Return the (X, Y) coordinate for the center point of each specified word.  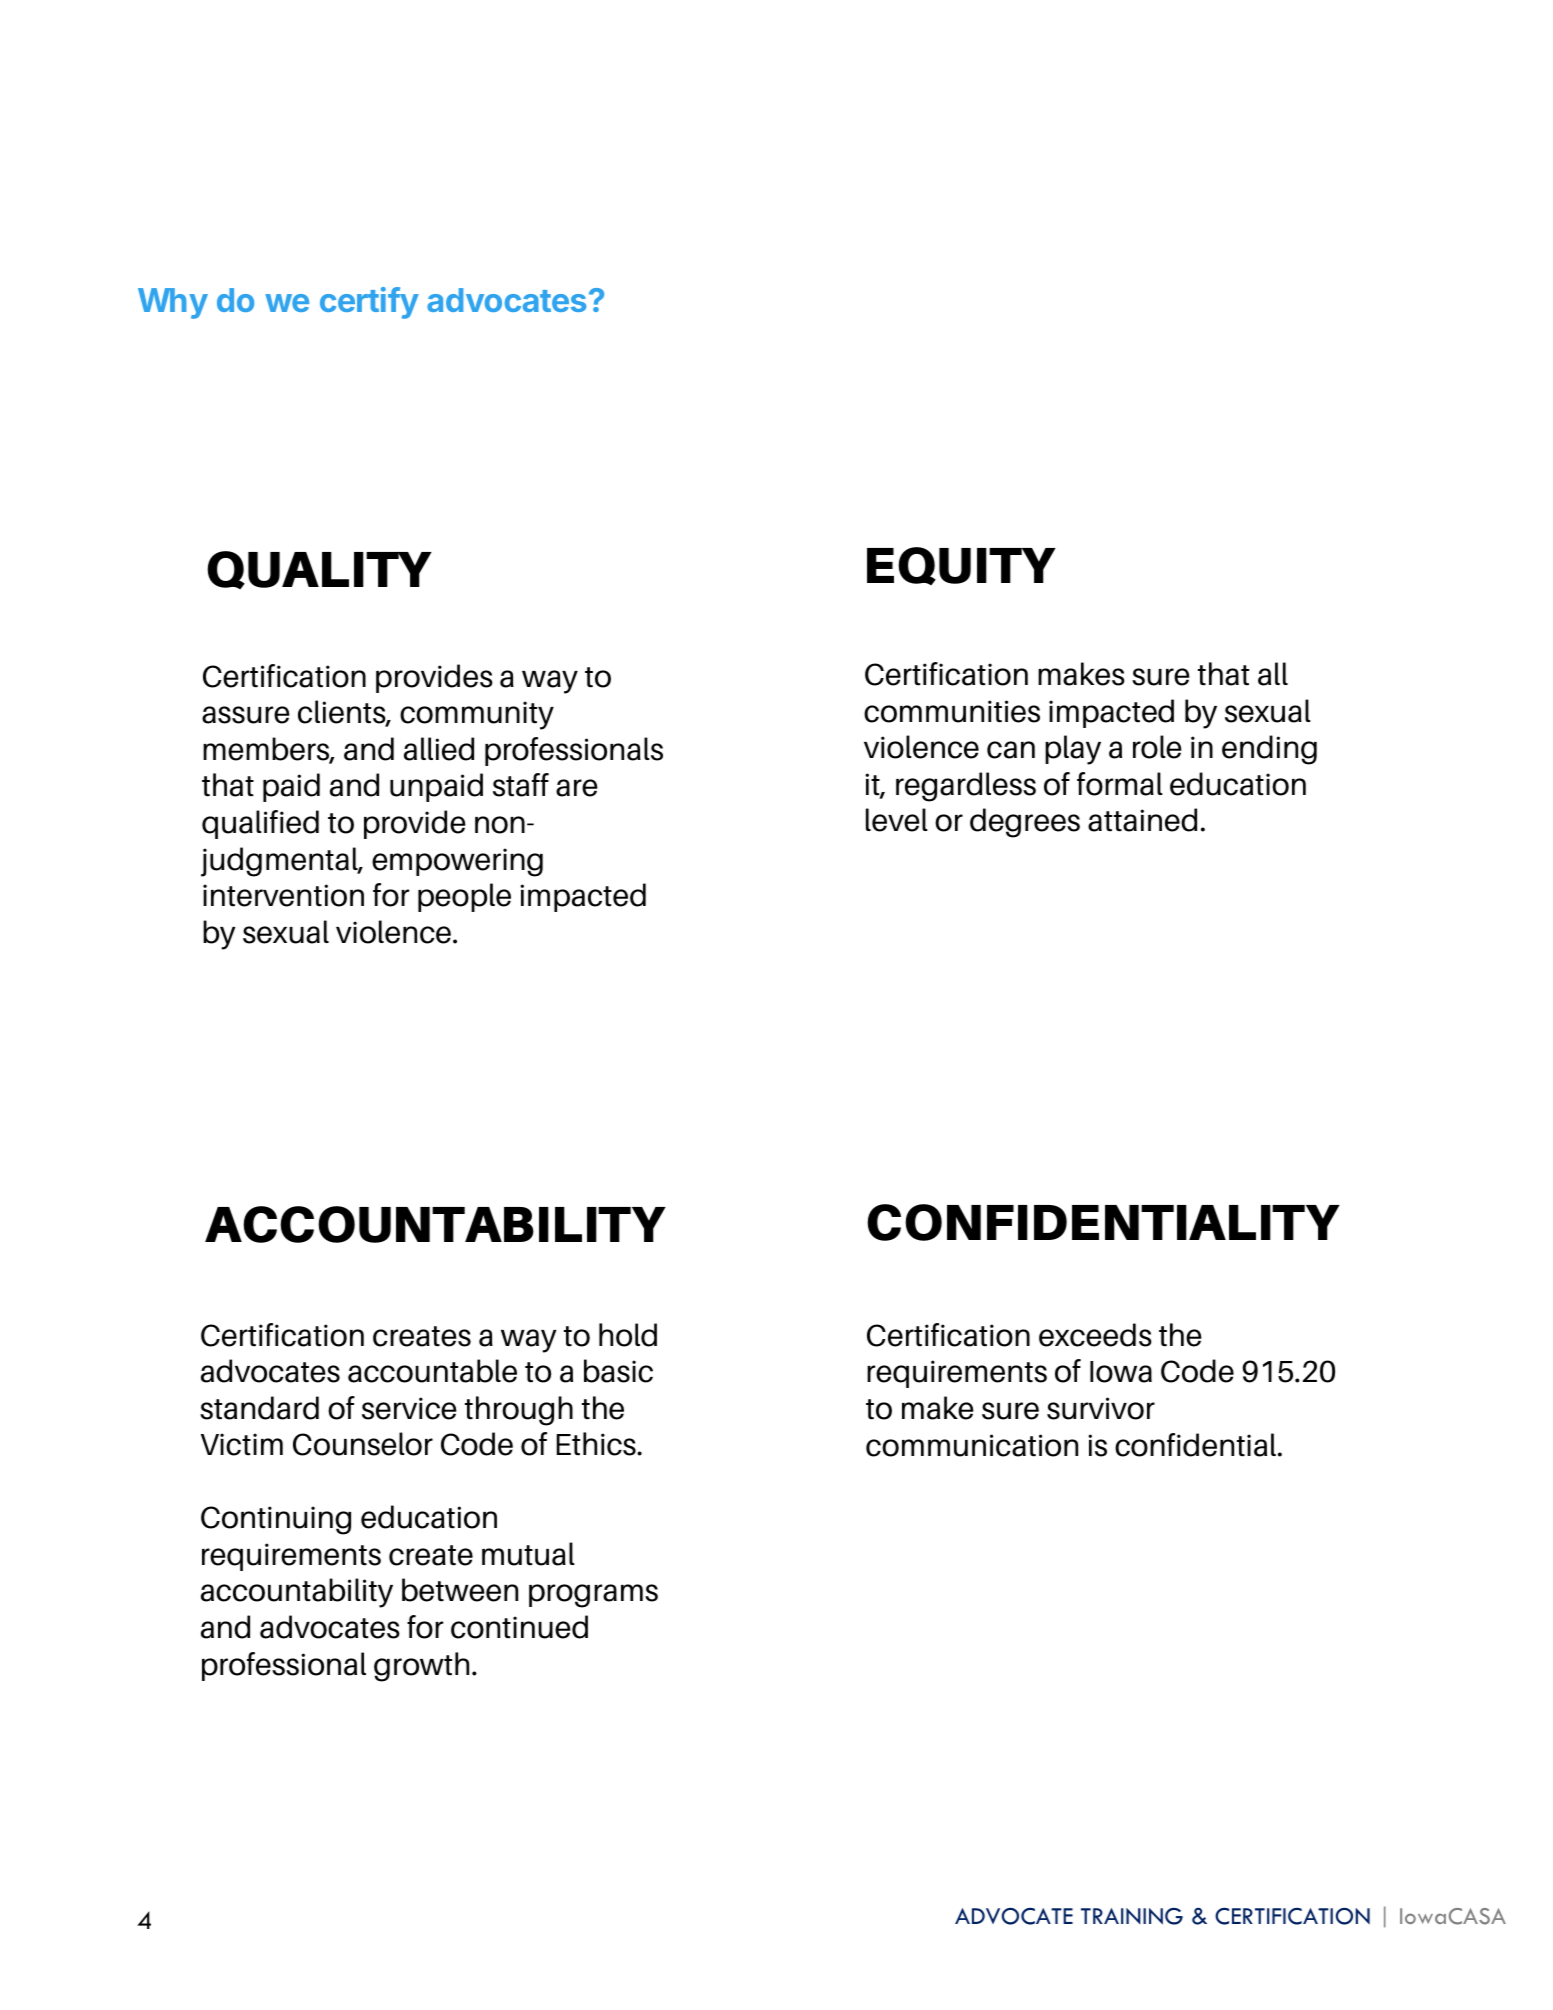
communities (952, 711)
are (577, 788)
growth (421, 1667)
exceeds (1095, 1335)
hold (628, 1335)
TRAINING (1132, 1916)
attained (1142, 820)
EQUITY (961, 566)
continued (519, 1627)
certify (369, 303)
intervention (283, 895)
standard (259, 1408)
